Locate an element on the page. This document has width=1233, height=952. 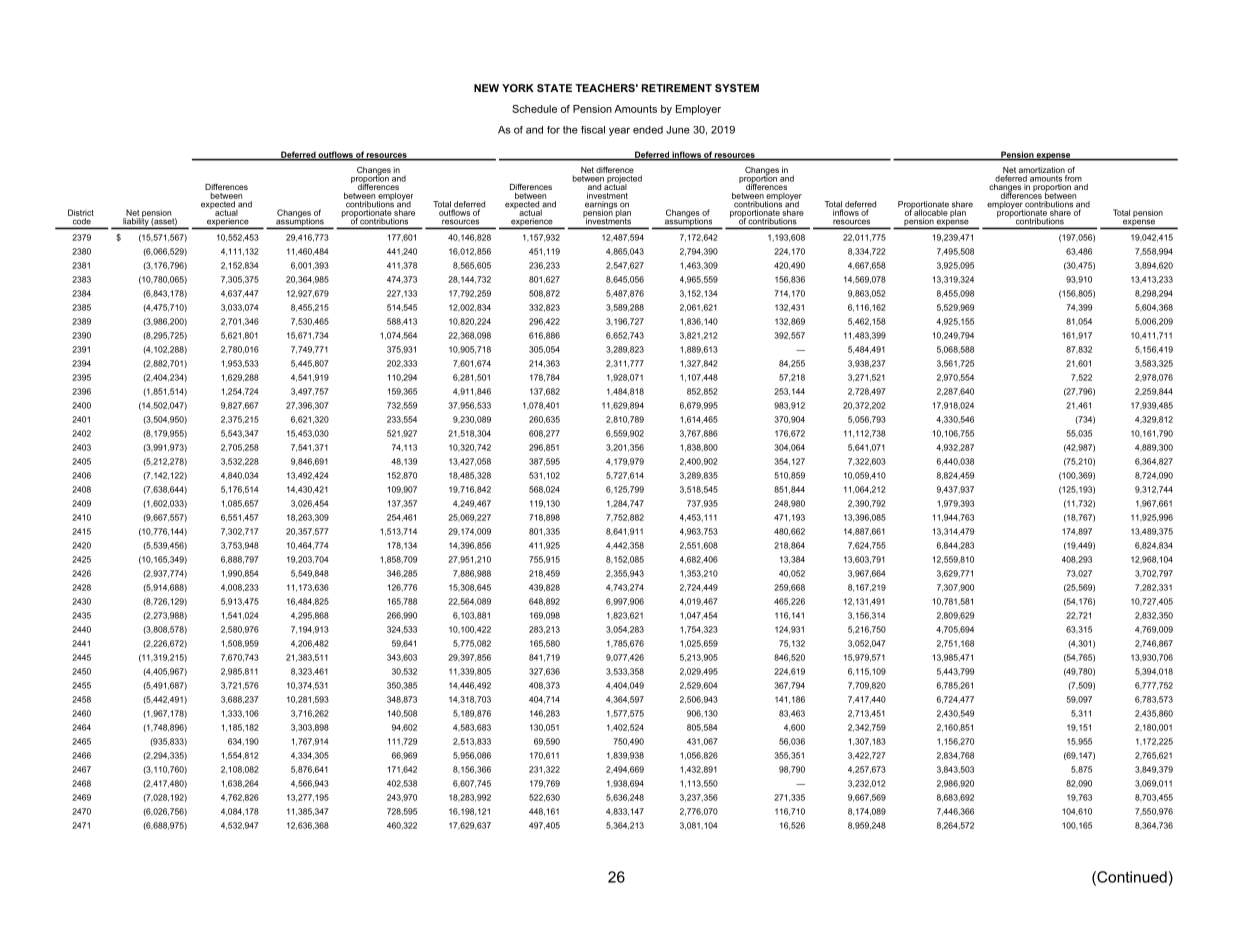
YORK is located at coordinates (518, 88).
